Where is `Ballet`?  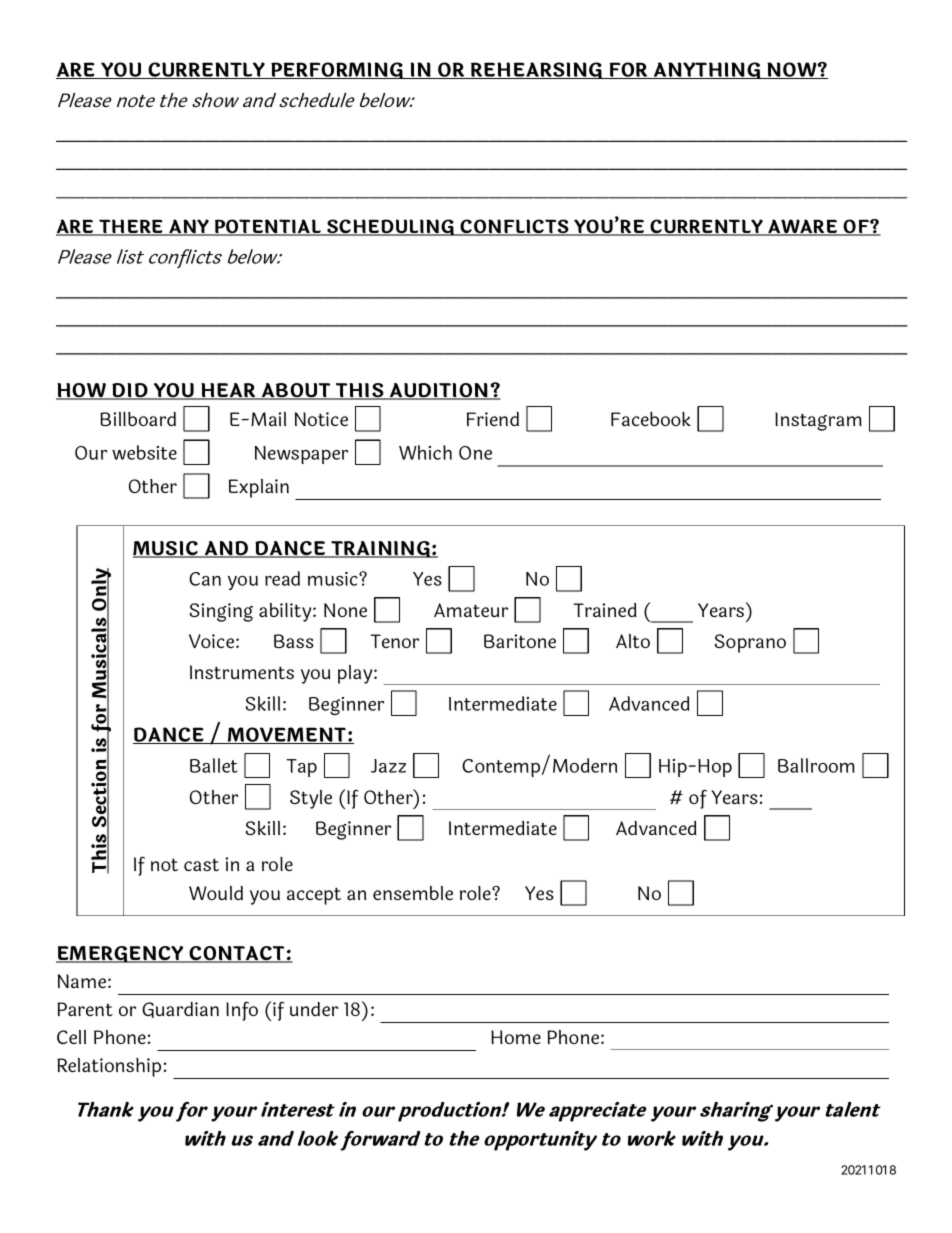 Ballet is located at coordinates (214, 765).
